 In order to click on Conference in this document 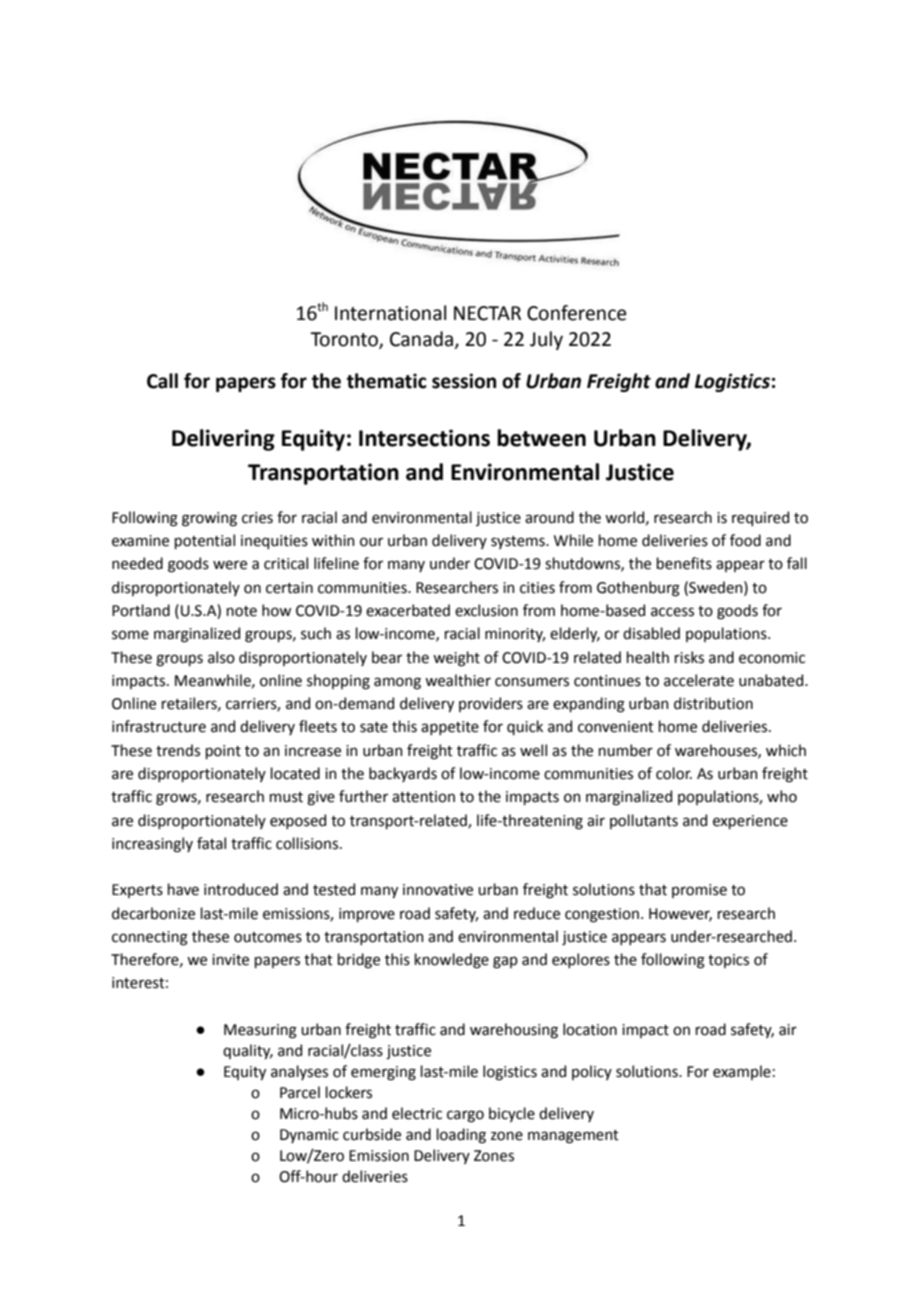, I will do `click(577, 313)`.
